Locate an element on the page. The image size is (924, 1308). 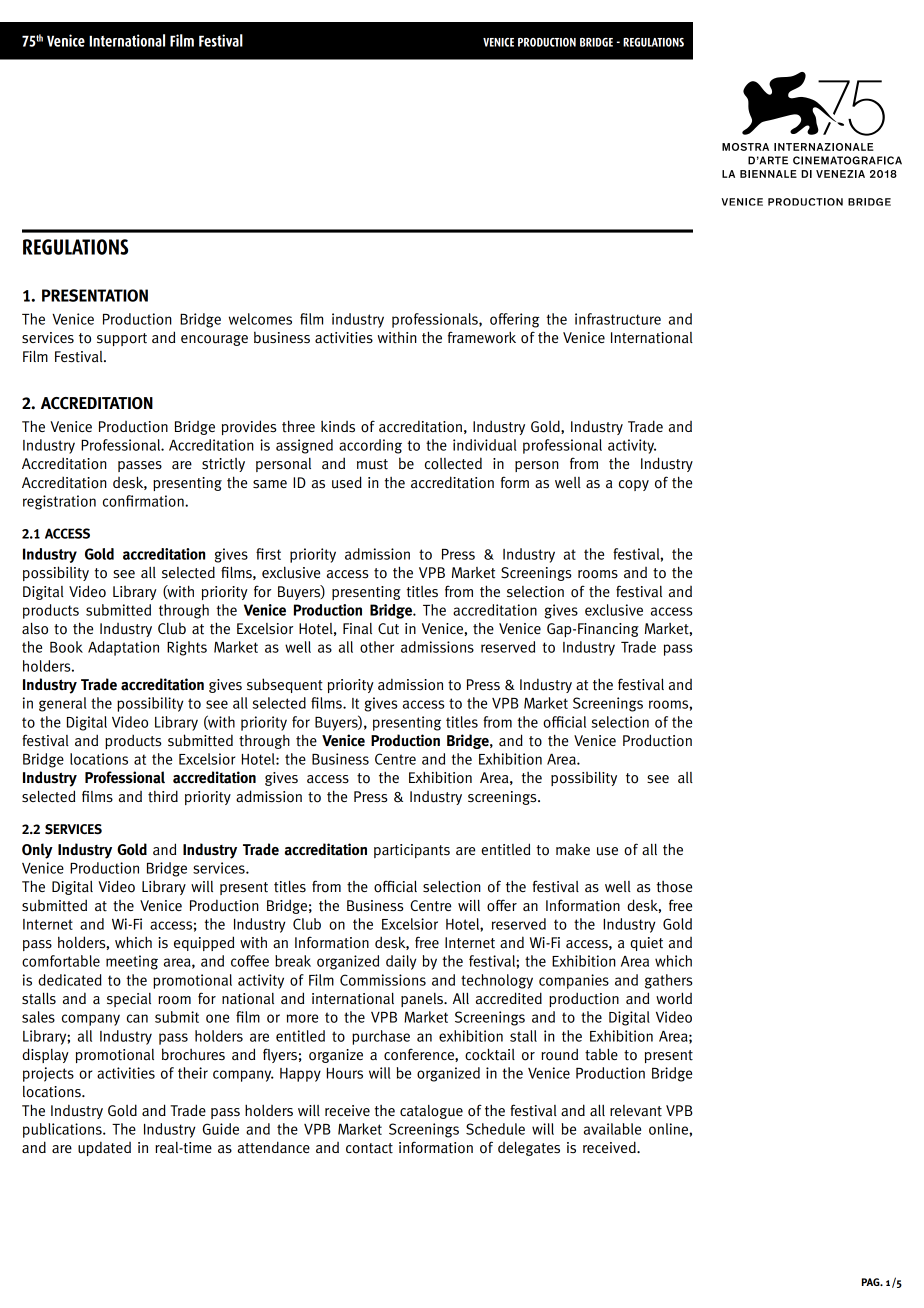
infrastructure is located at coordinates (618, 319).
